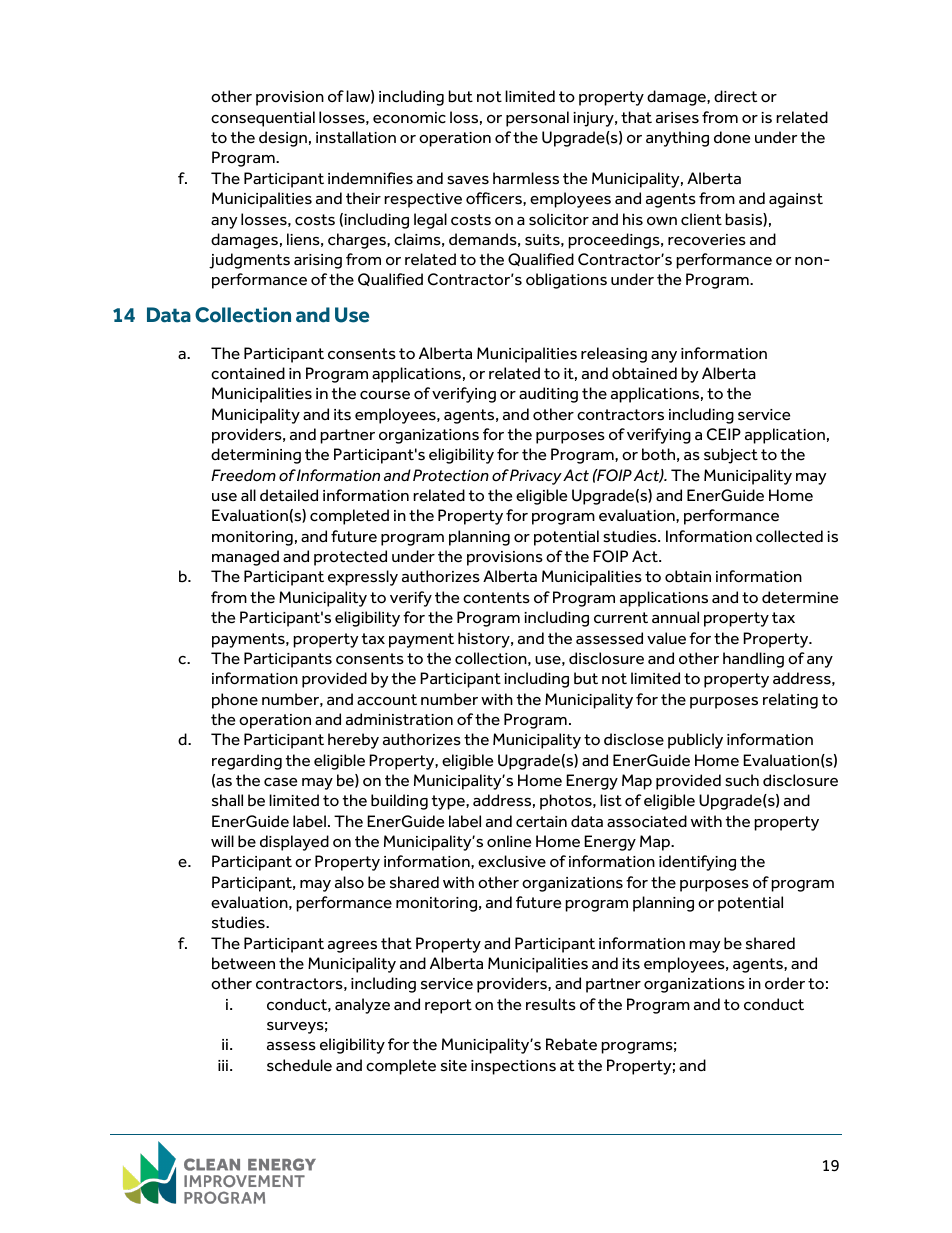 The height and width of the image is (1233, 952). I want to click on Privacy, so click(536, 477).
